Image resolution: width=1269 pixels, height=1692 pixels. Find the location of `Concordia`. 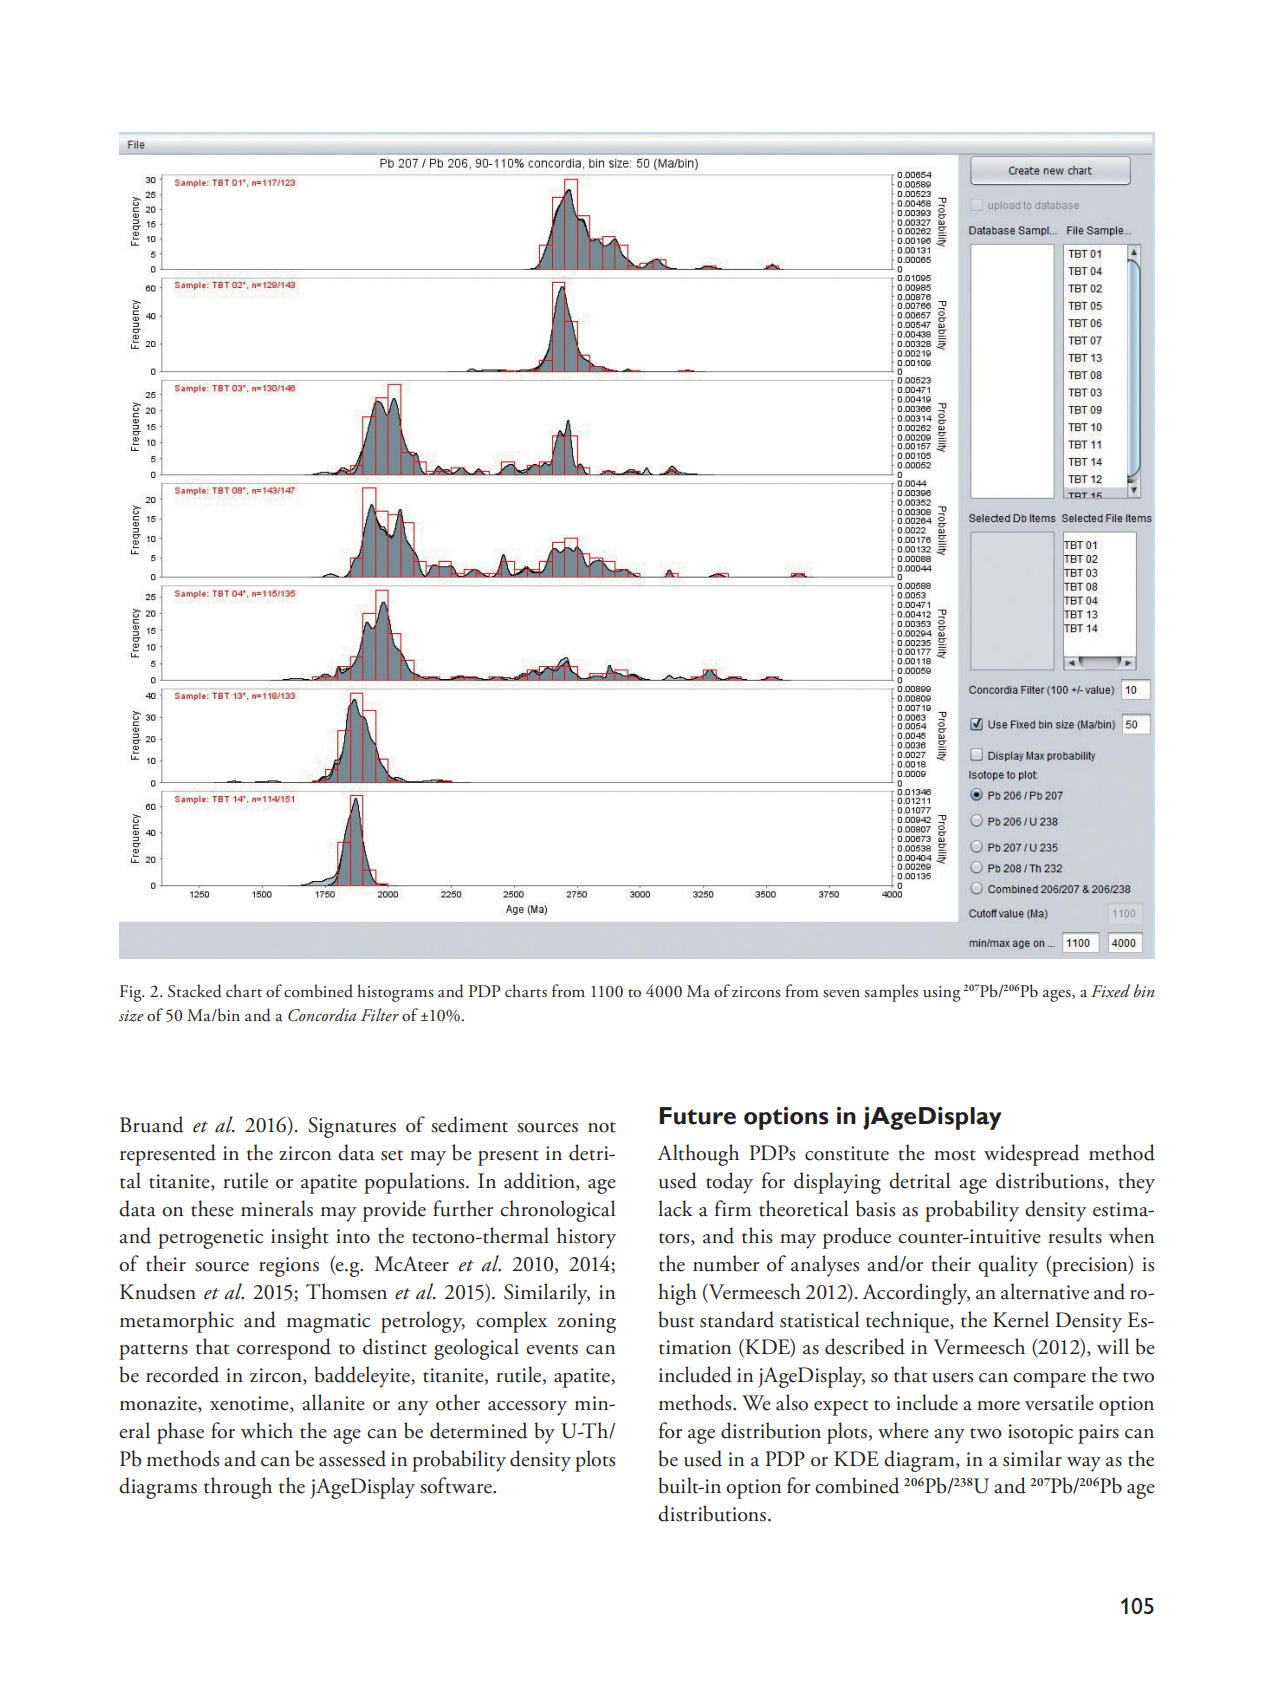

Concordia is located at coordinates (322, 1015).
